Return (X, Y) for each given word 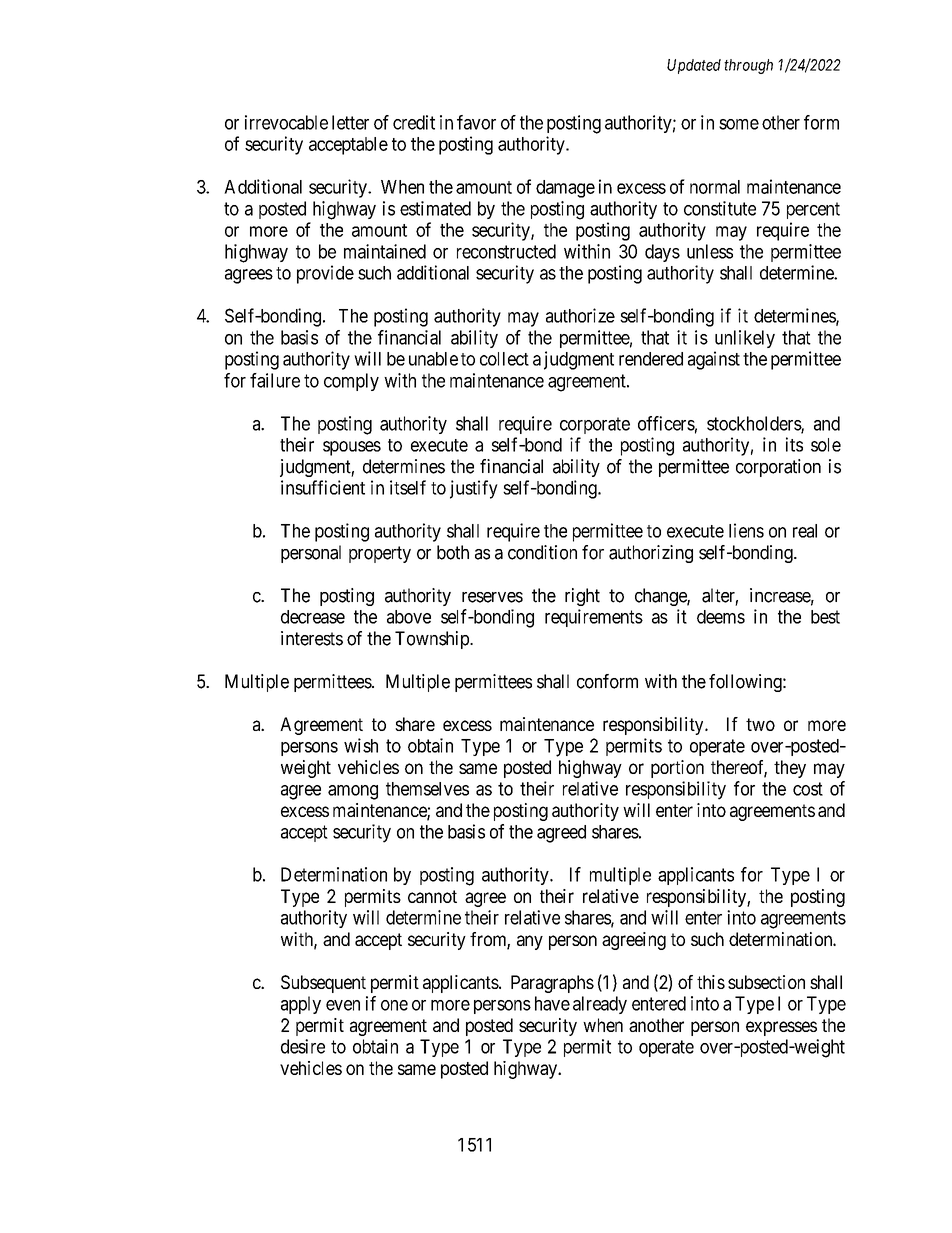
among (353, 792)
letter (350, 122)
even (343, 1005)
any (530, 942)
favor (476, 122)
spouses (352, 448)
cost (808, 789)
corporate (595, 425)
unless (710, 251)
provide (325, 274)
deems (721, 617)
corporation (778, 468)
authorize (580, 315)
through (748, 66)
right (582, 597)
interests (312, 638)
